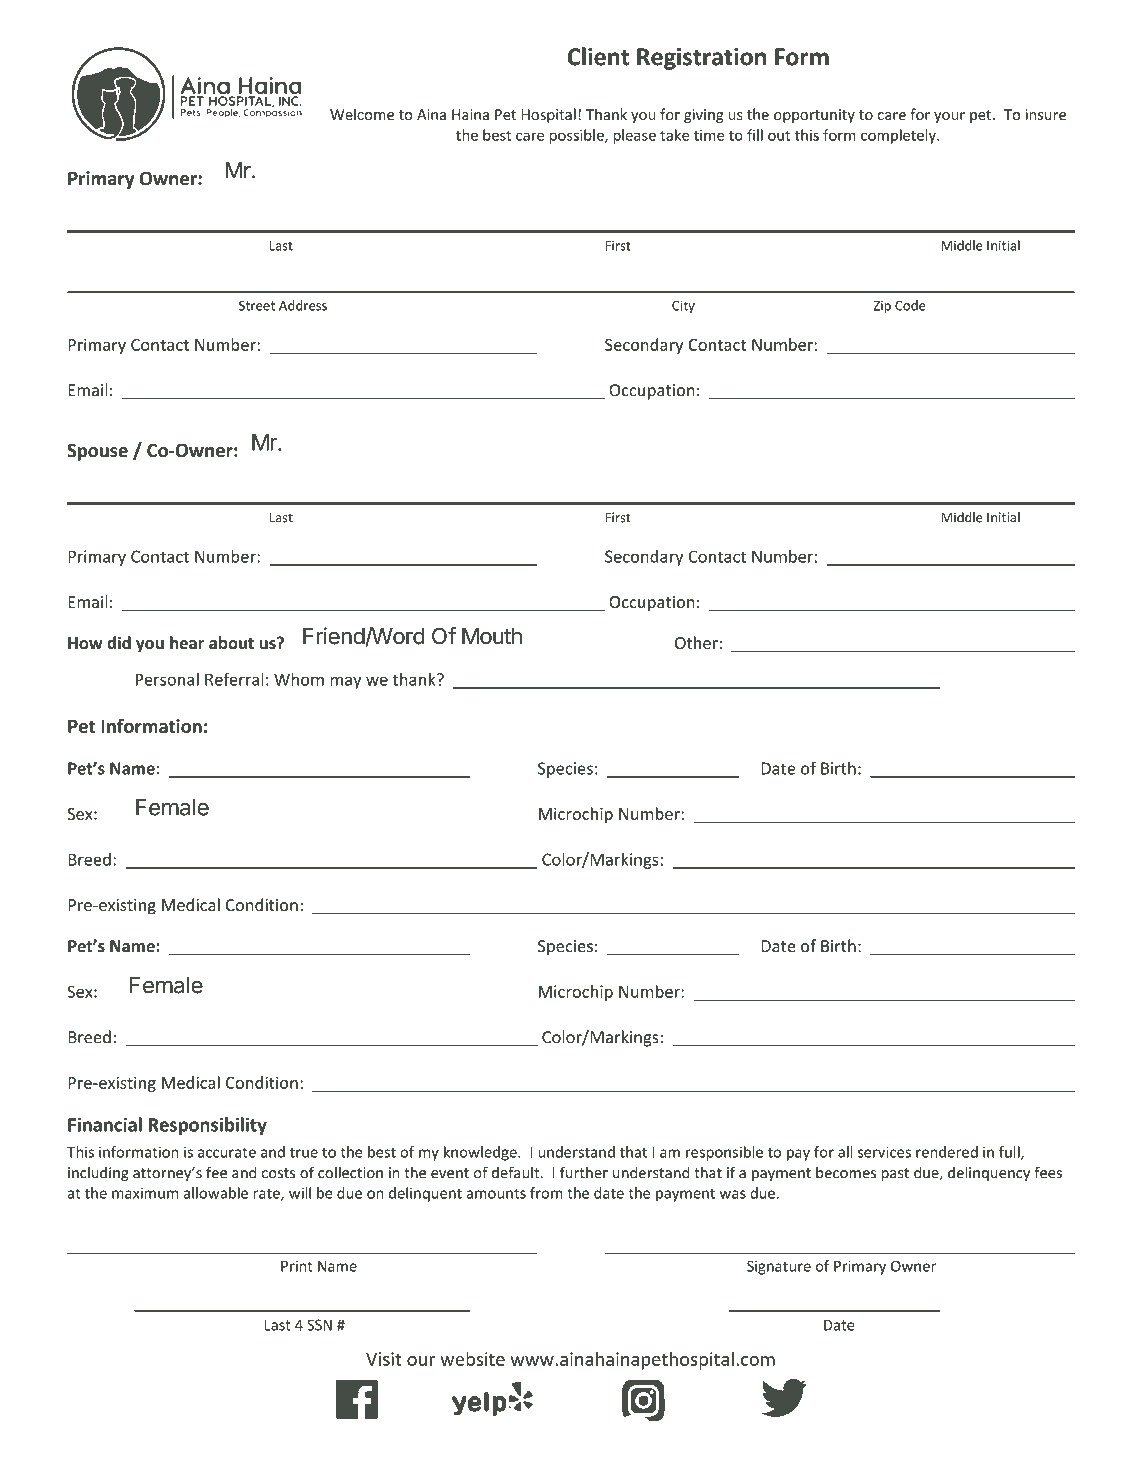 This image has height=1478, width=1142. Describe the element at coordinates (319, 1325) in the image. I see `SSN` at that location.
